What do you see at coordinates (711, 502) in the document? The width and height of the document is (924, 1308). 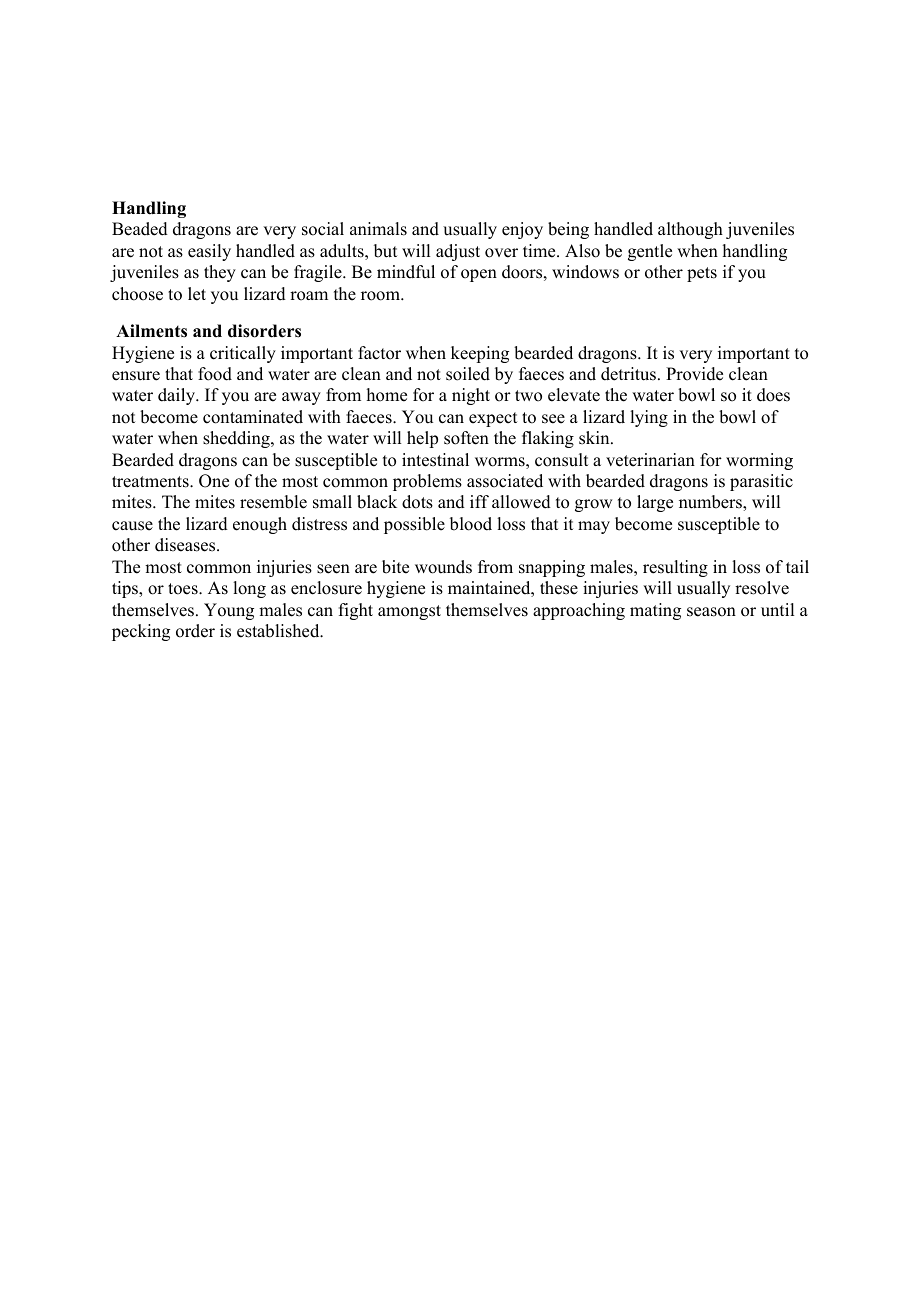 I see `numbers` at bounding box center [711, 502].
